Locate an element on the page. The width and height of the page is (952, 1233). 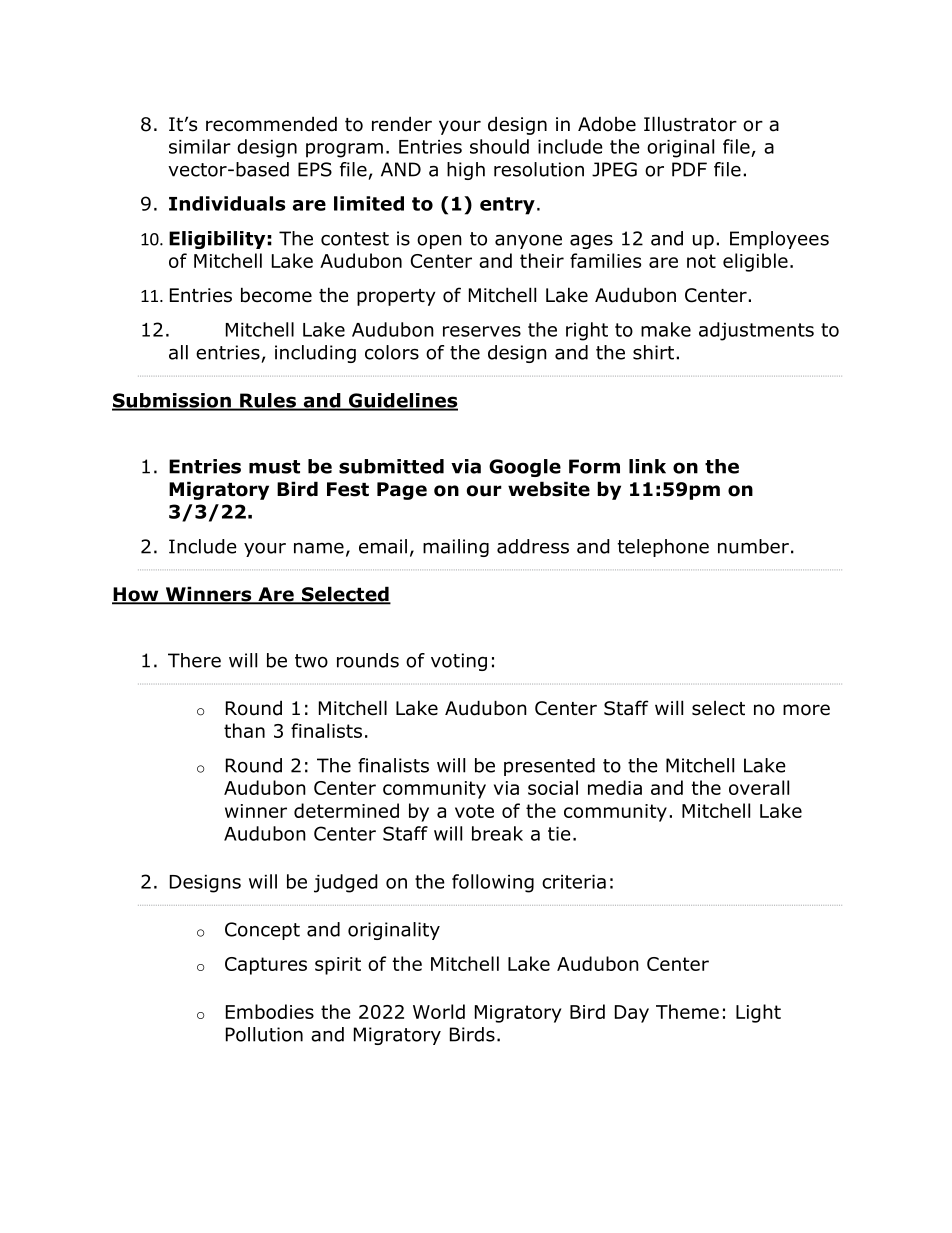
similar is located at coordinates (200, 146).
